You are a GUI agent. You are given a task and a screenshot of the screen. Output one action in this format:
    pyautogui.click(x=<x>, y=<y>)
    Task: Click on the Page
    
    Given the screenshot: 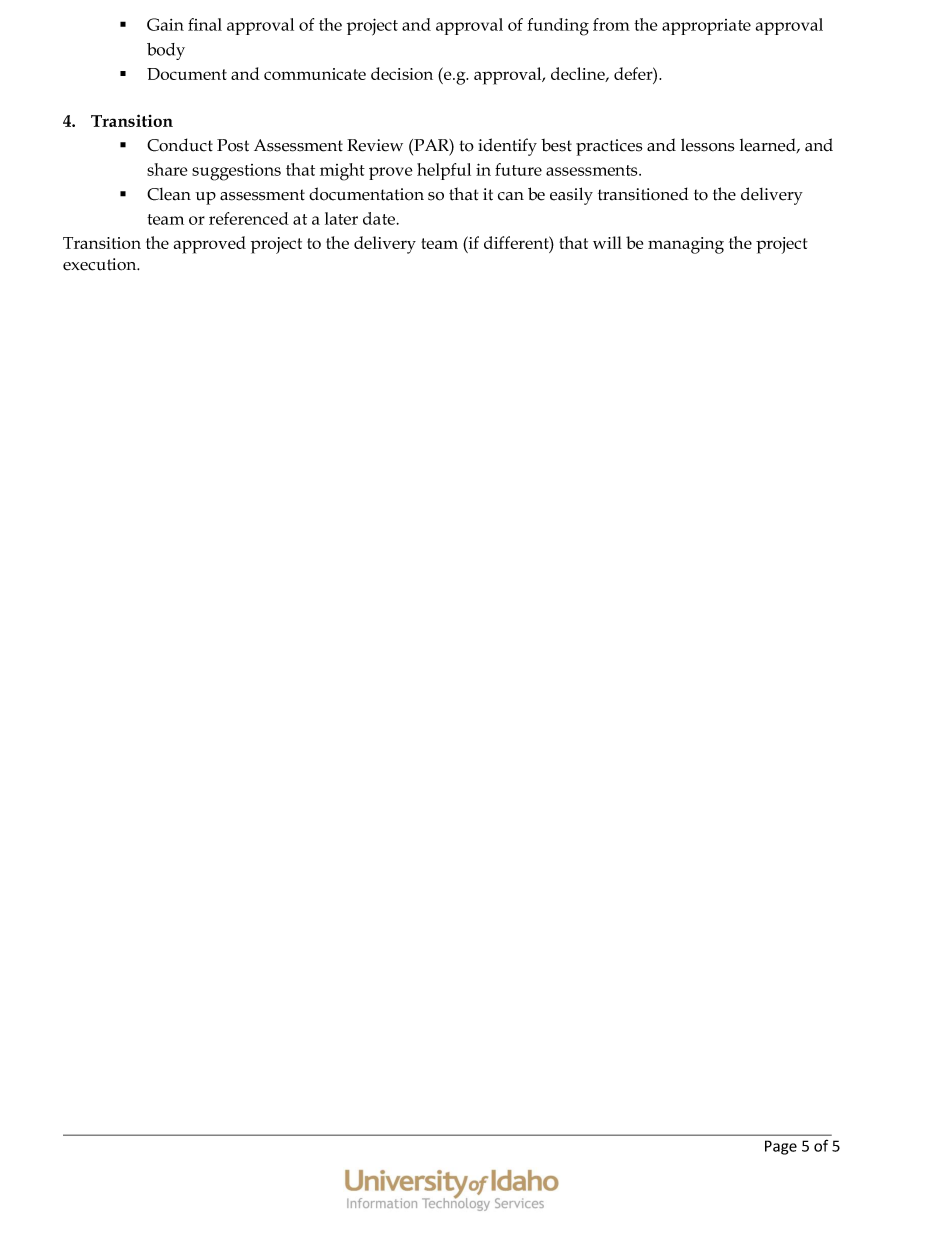 What is the action you would take?
    pyautogui.click(x=781, y=1147)
